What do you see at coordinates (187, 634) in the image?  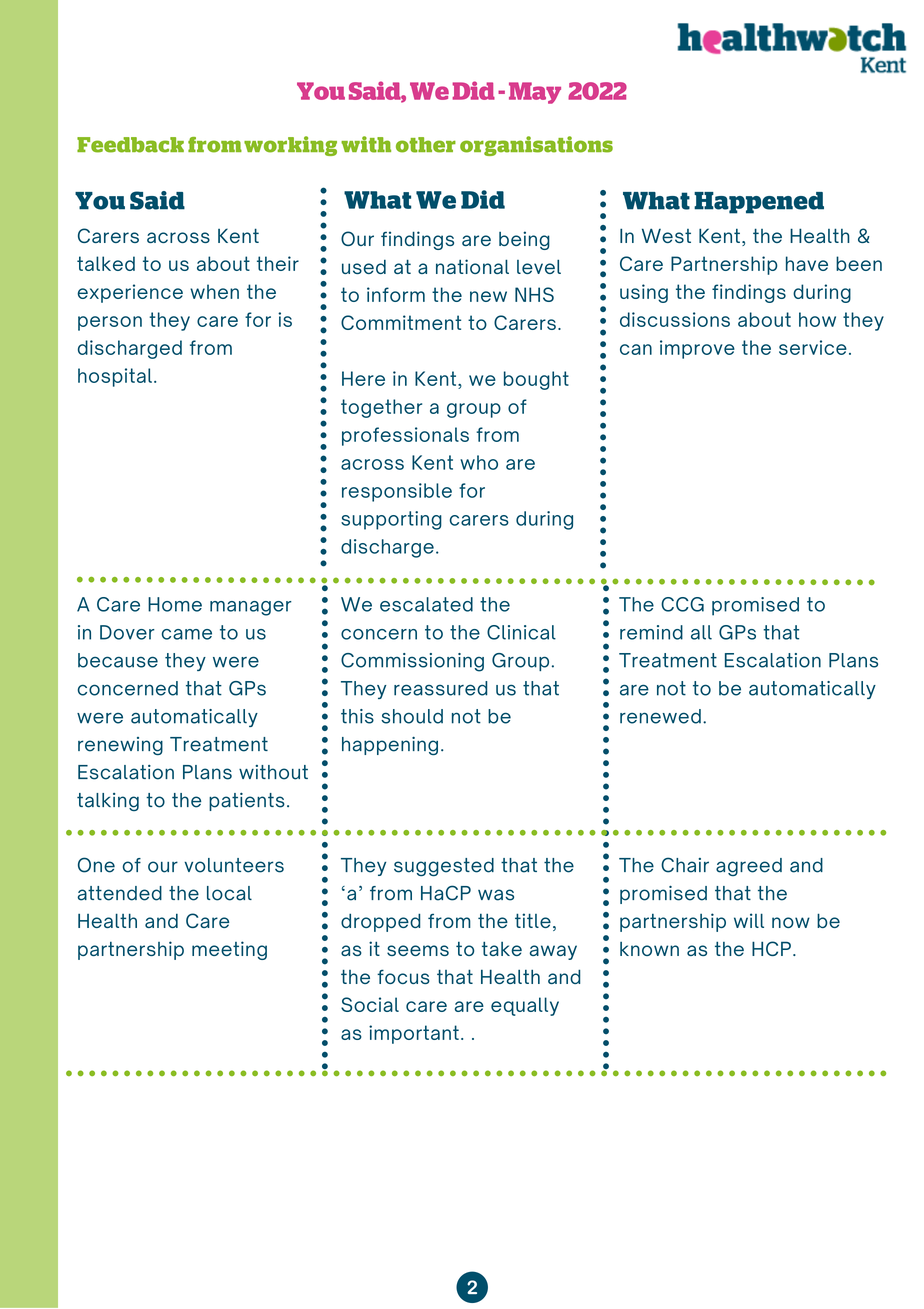 I see `came` at bounding box center [187, 634].
